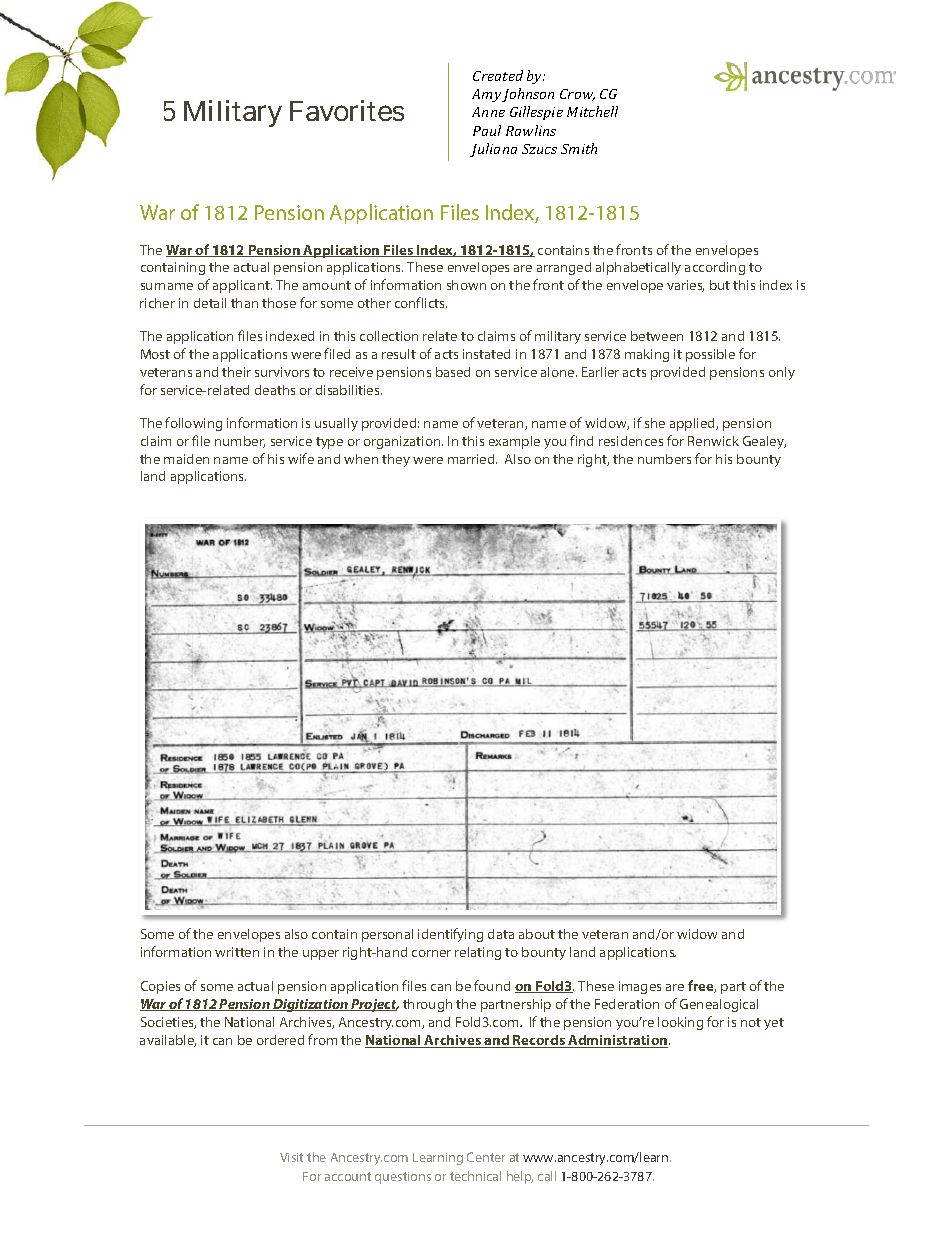  Describe the element at coordinates (592, 111) in the page. I see `Mitchell` at that location.
